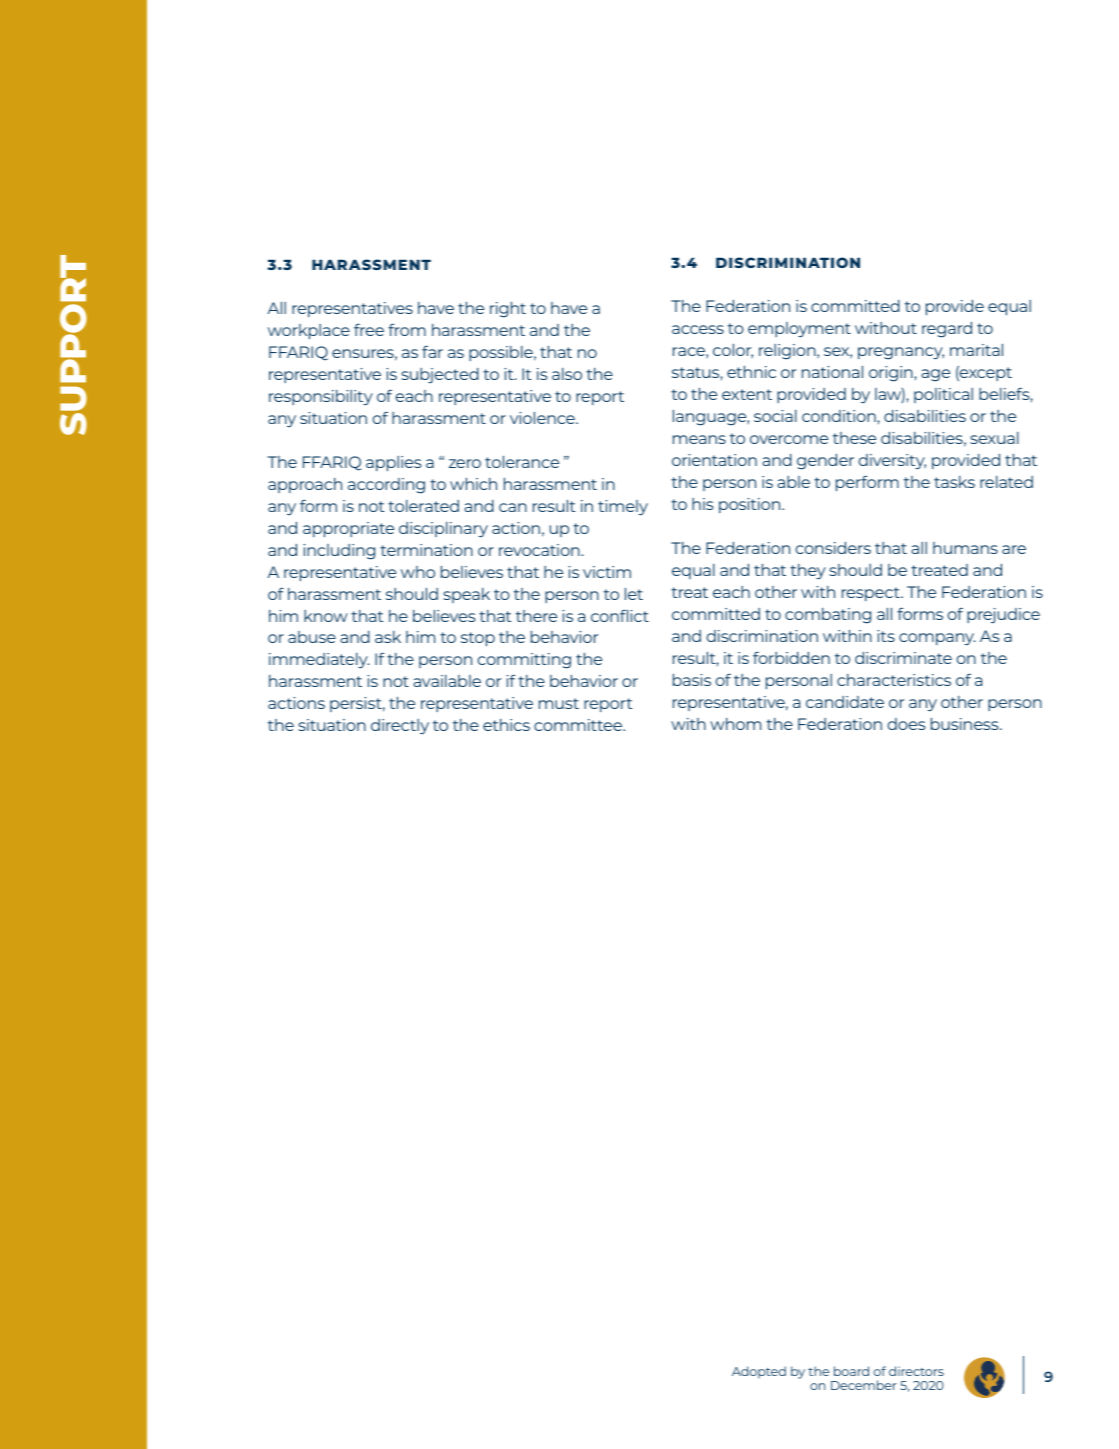 The width and height of the page is (1119, 1449). Describe the element at coordinates (698, 329) in the page. I see `access` at that location.
